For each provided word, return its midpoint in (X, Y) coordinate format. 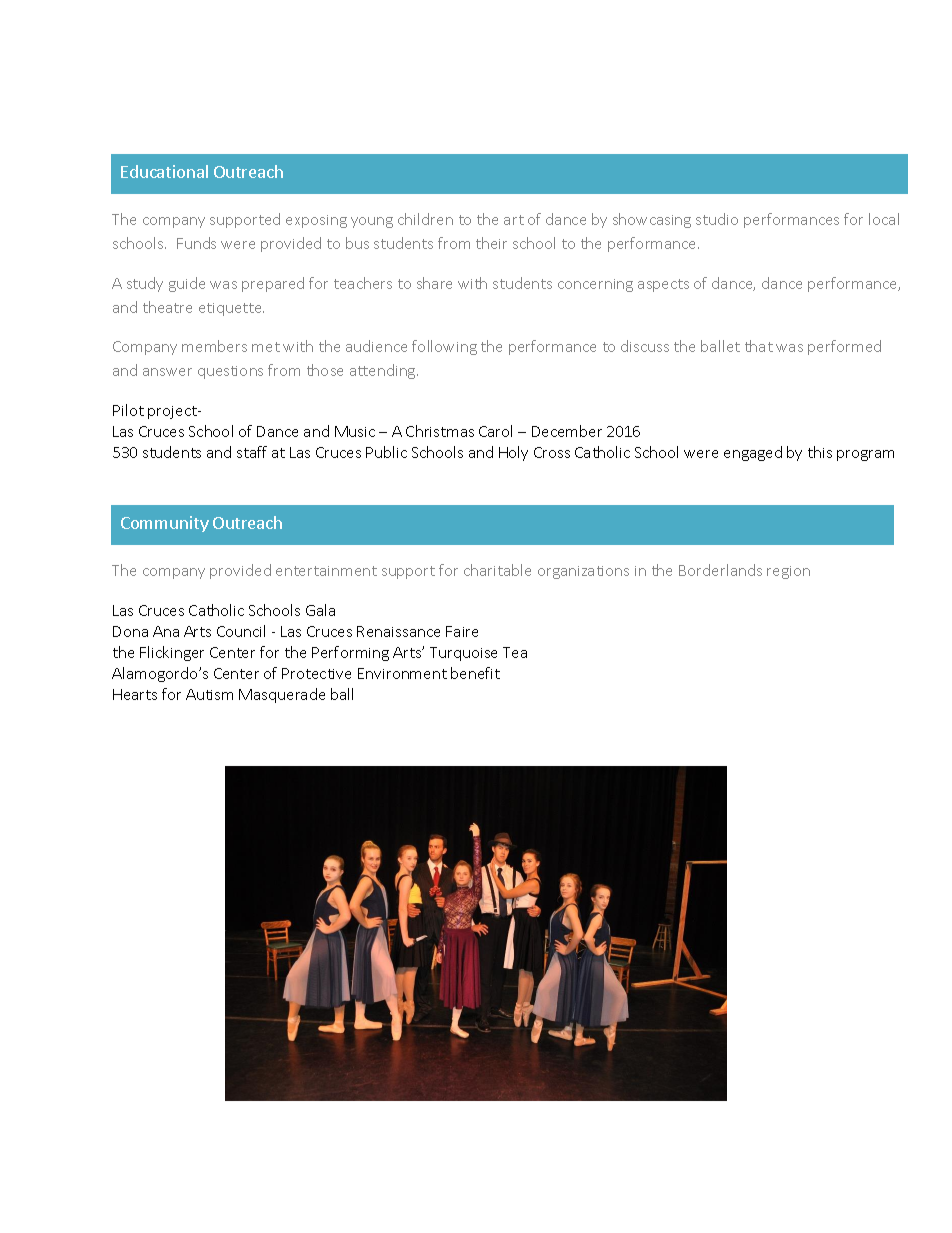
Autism (209, 694)
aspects (663, 285)
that (759, 346)
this (820, 452)
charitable (497, 570)
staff (252, 452)
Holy (513, 453)
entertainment (326, 571)
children (425, 219)
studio (717, 219)
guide (187, 284)
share (434, 283)
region (788, 572)
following (444, 347)
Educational (164, 171)
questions (230, 372)
